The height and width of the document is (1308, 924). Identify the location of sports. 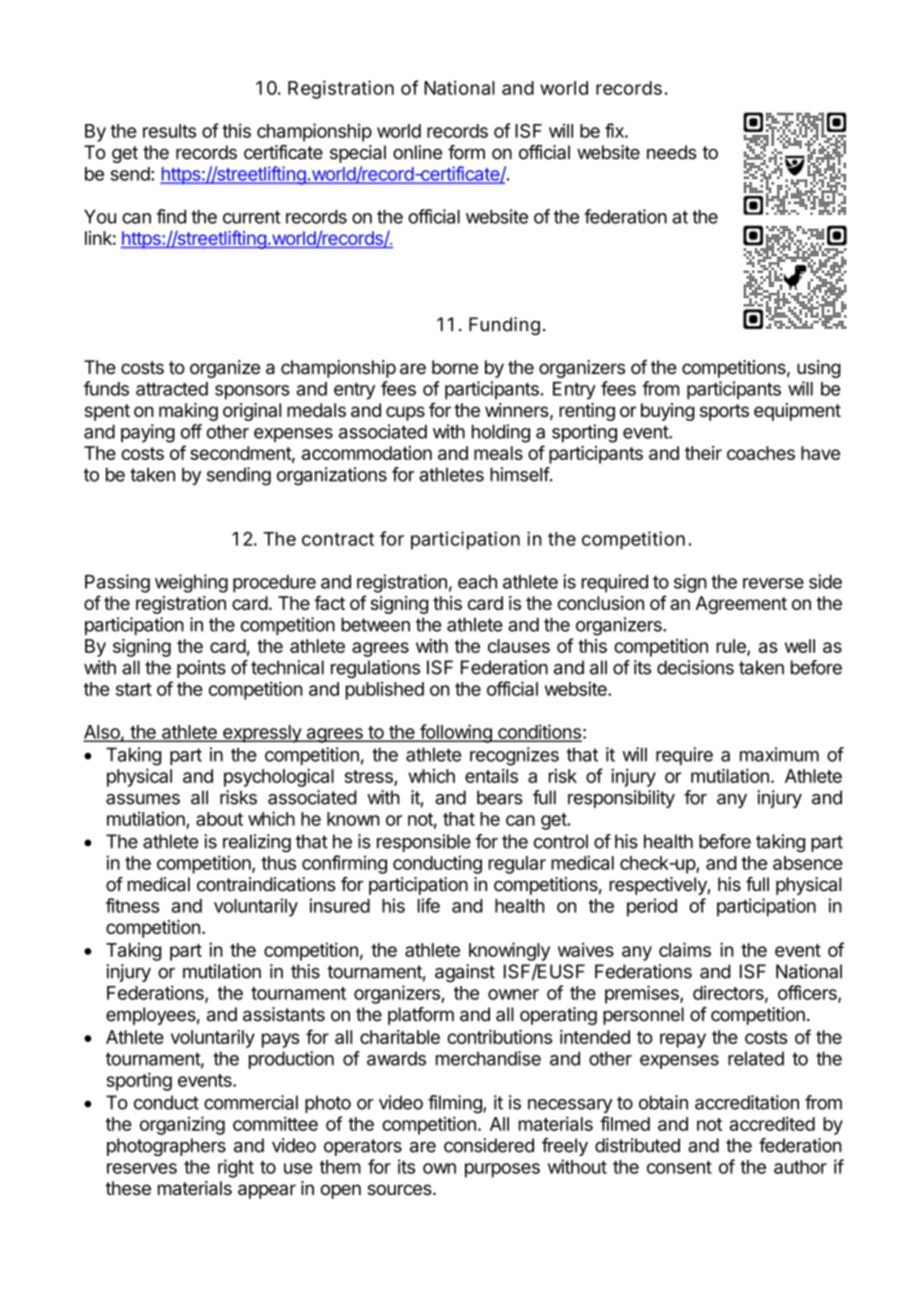
(724, 412).
